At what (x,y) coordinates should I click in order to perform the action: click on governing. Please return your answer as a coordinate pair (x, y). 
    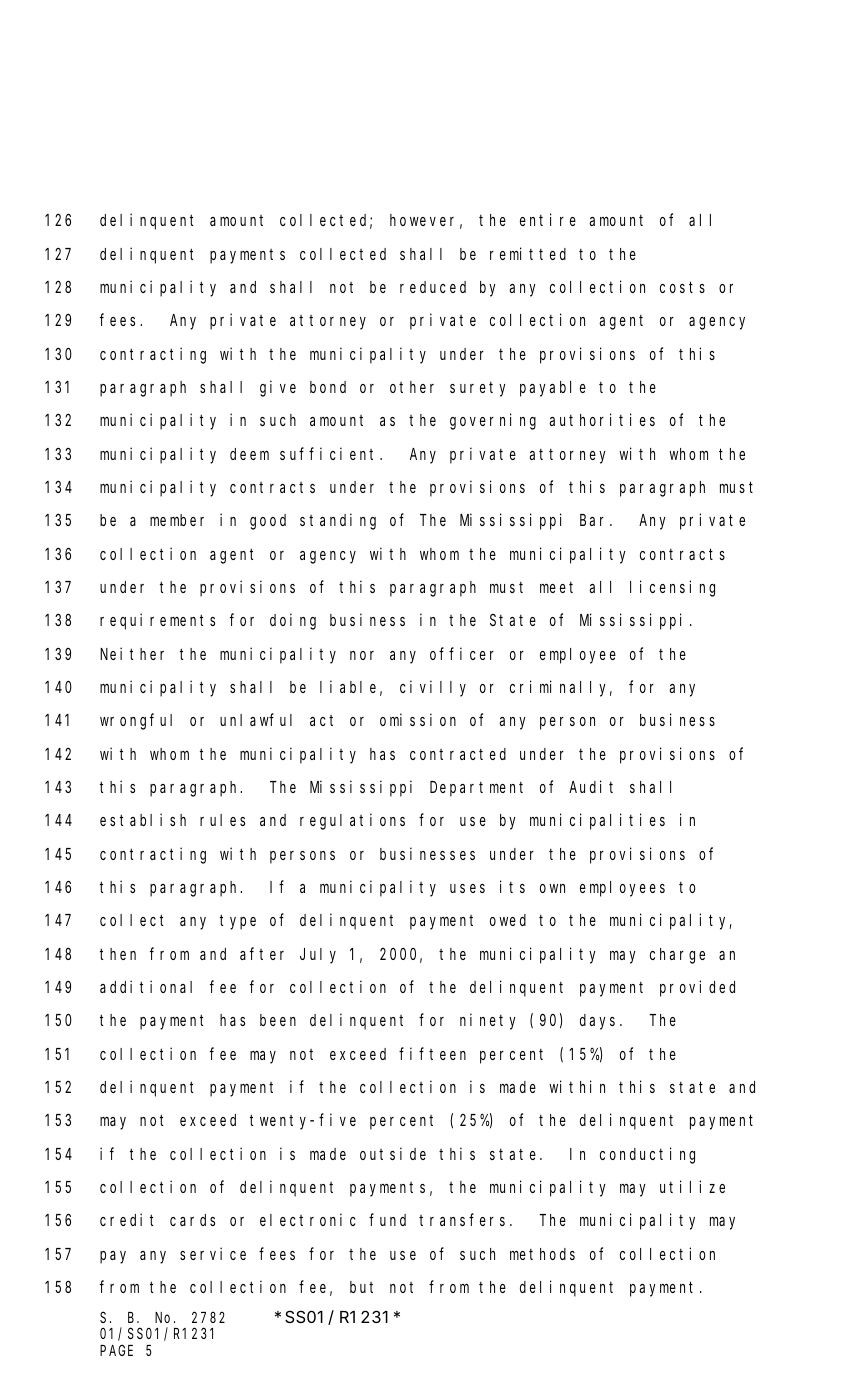
    Looking at the image, I should click on (493, 421).
